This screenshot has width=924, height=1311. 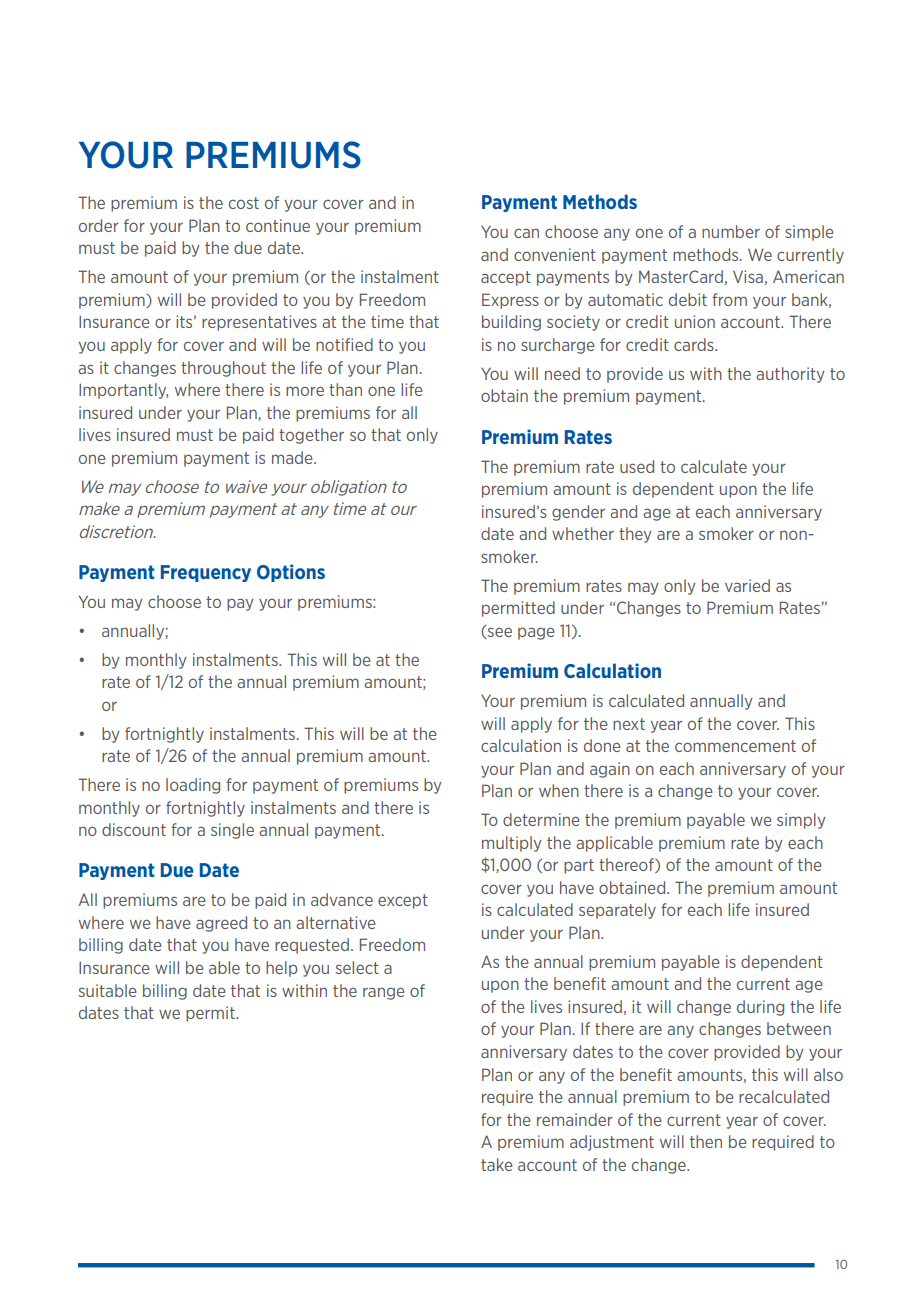 I want to click on number, so click(x=731, y=231).
